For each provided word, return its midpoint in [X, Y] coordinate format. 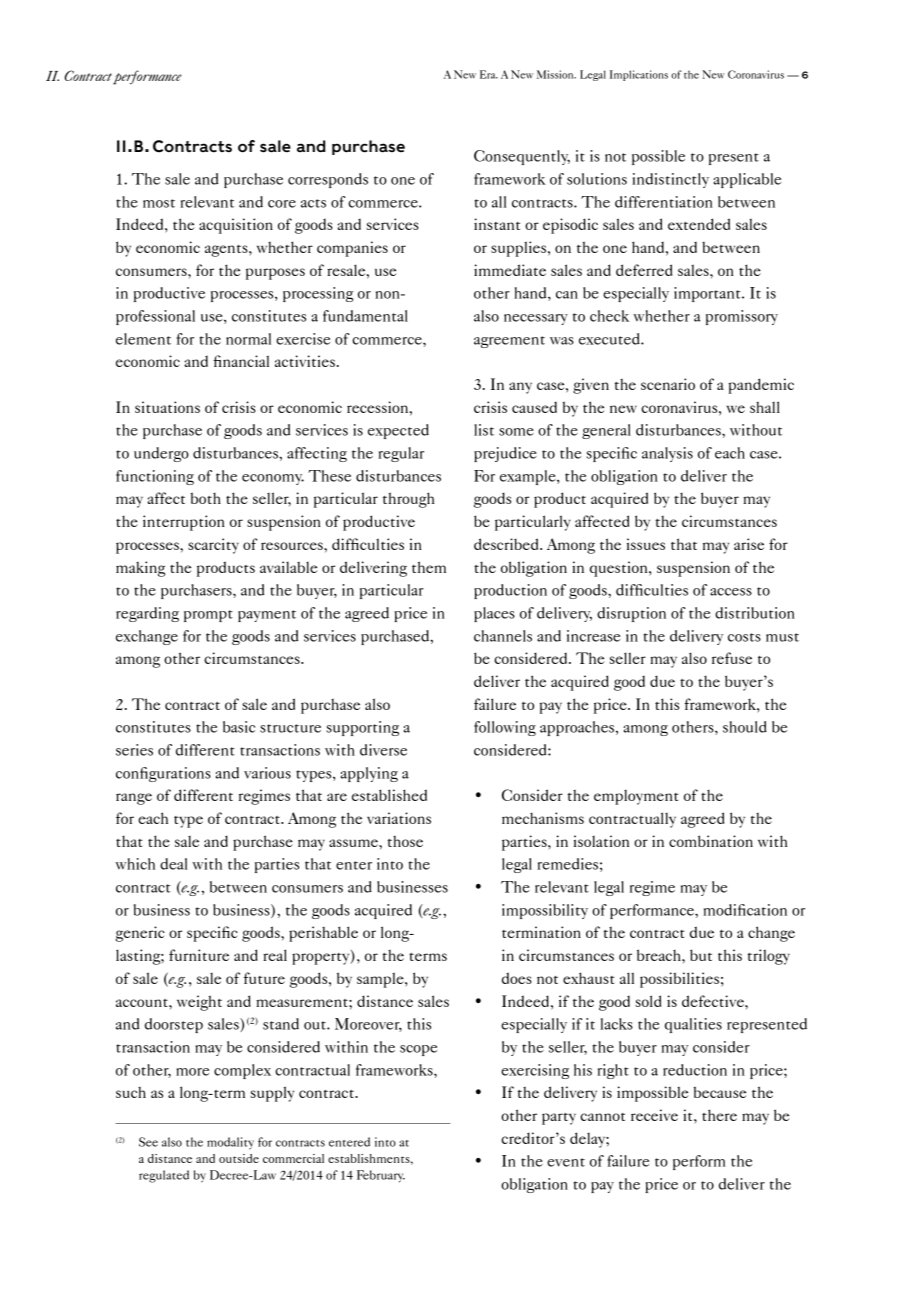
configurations [163, 774]
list [484, 430]
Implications [639, 75]
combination [711, 841]
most [159, 203]
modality [230, 1143]
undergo [161, 454]
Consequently [522, 157]
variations [399, 818]
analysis [667, 454]
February [381, 1176]
